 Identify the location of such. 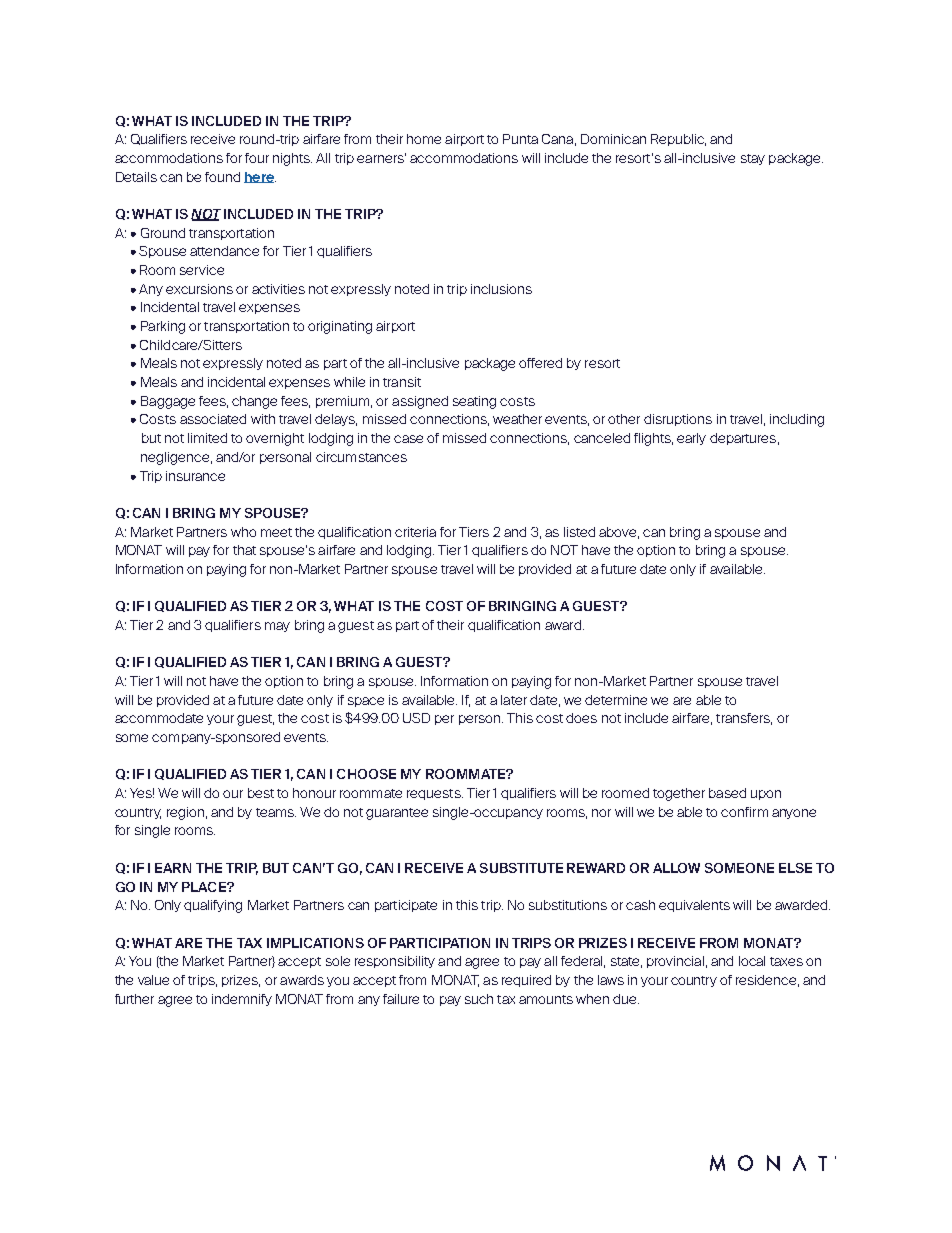
(479, 999).
